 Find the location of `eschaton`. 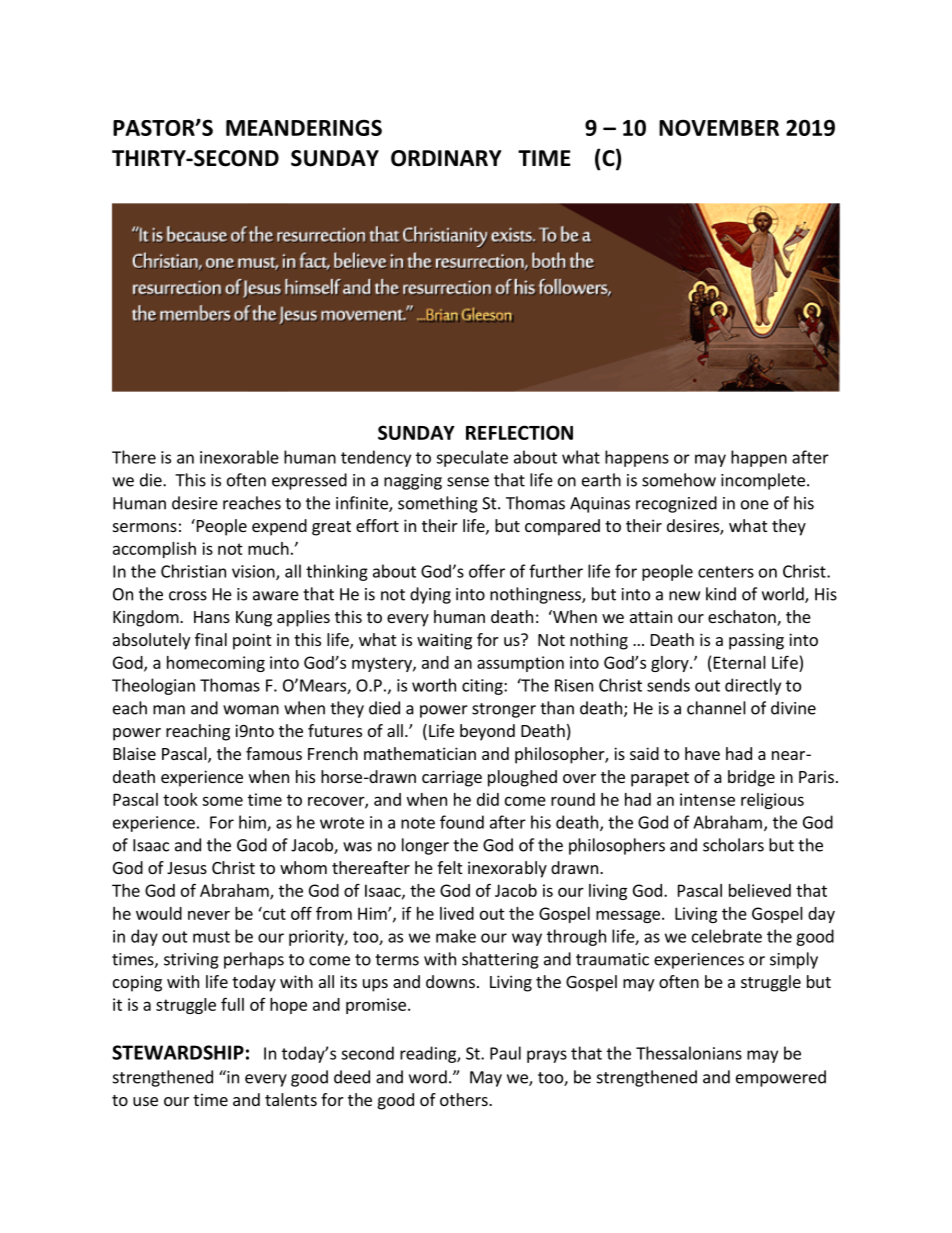

eschaton is located at coordinates (743, 618).
